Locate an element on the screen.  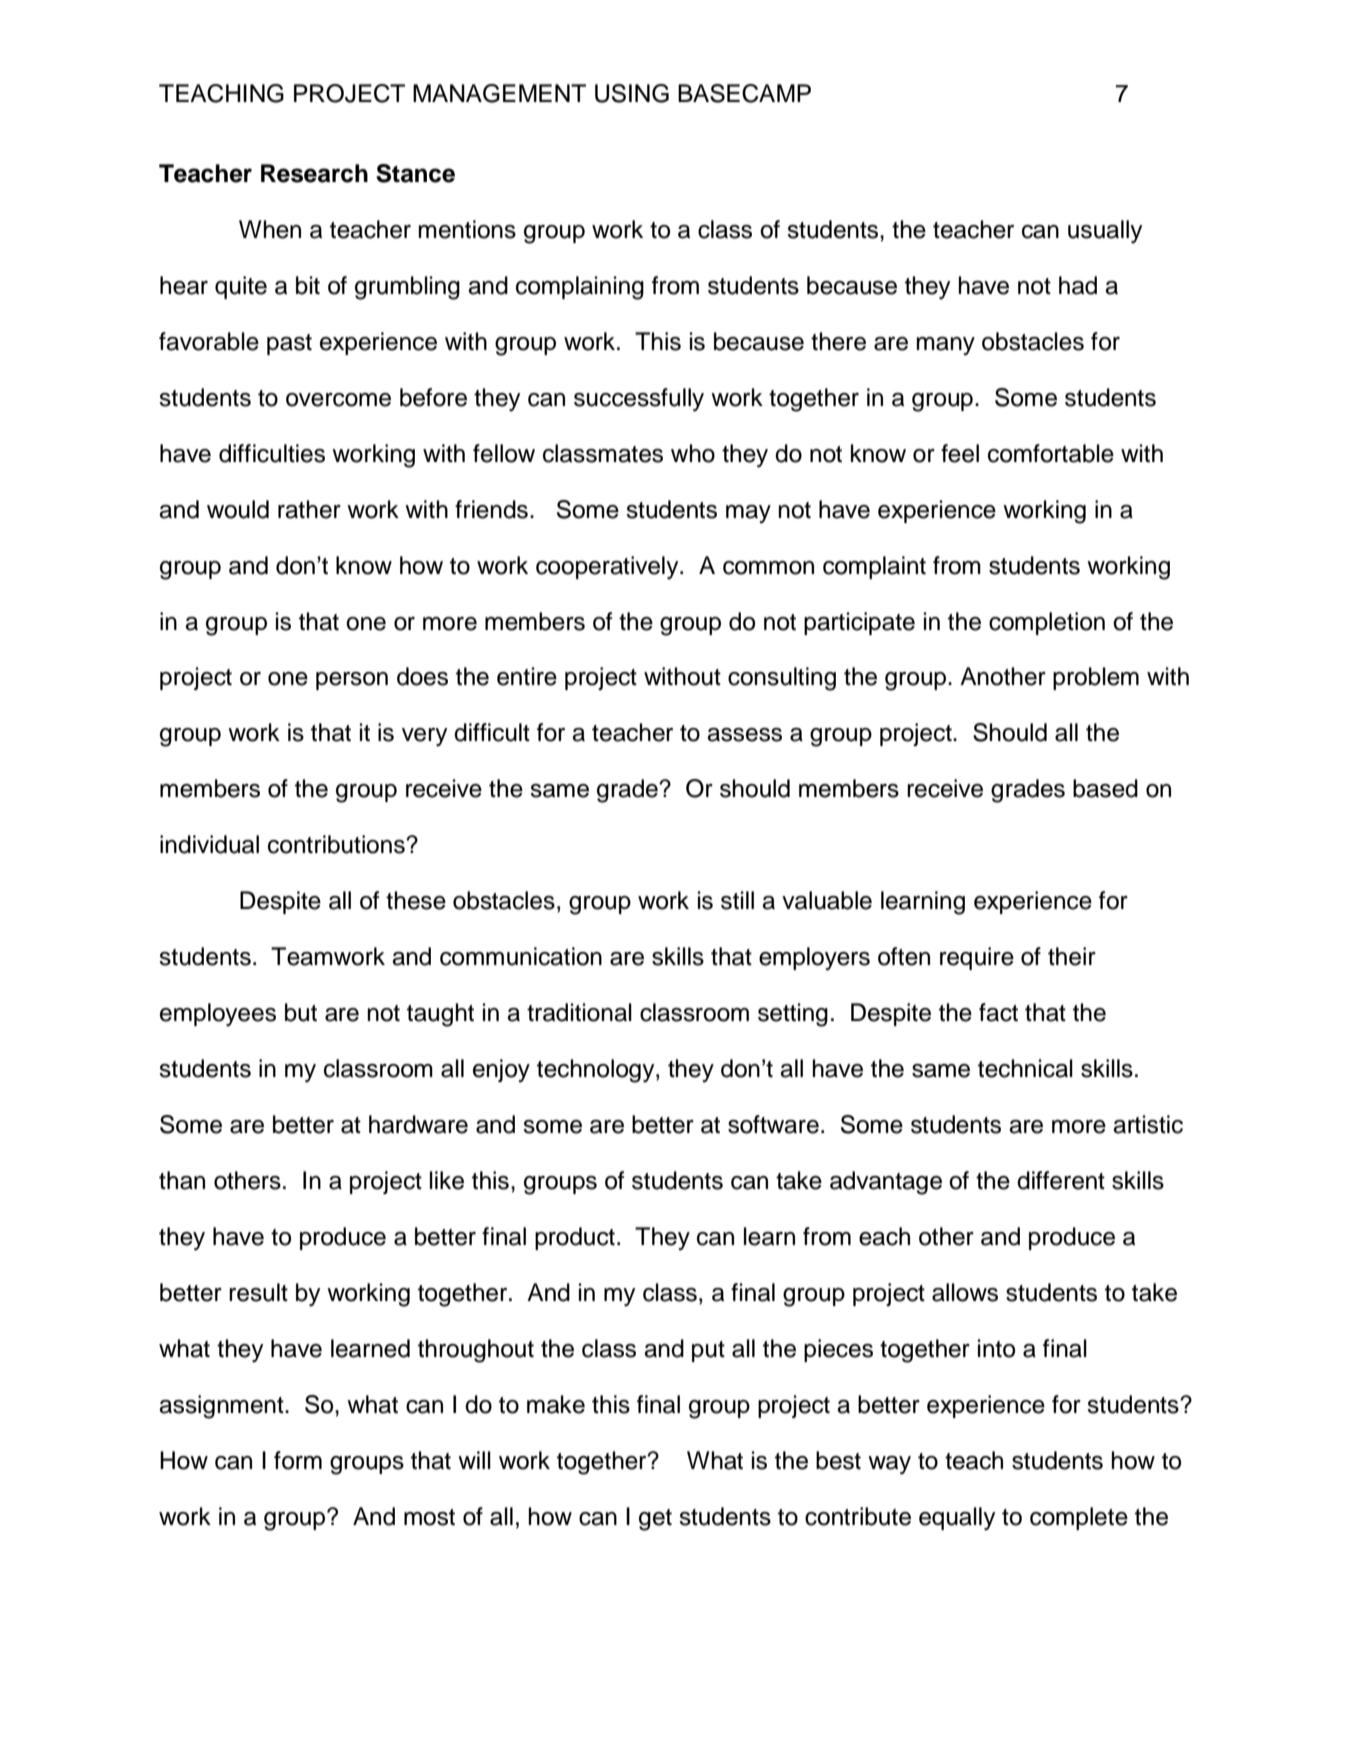
USING is located at coordinates (632, 93).
